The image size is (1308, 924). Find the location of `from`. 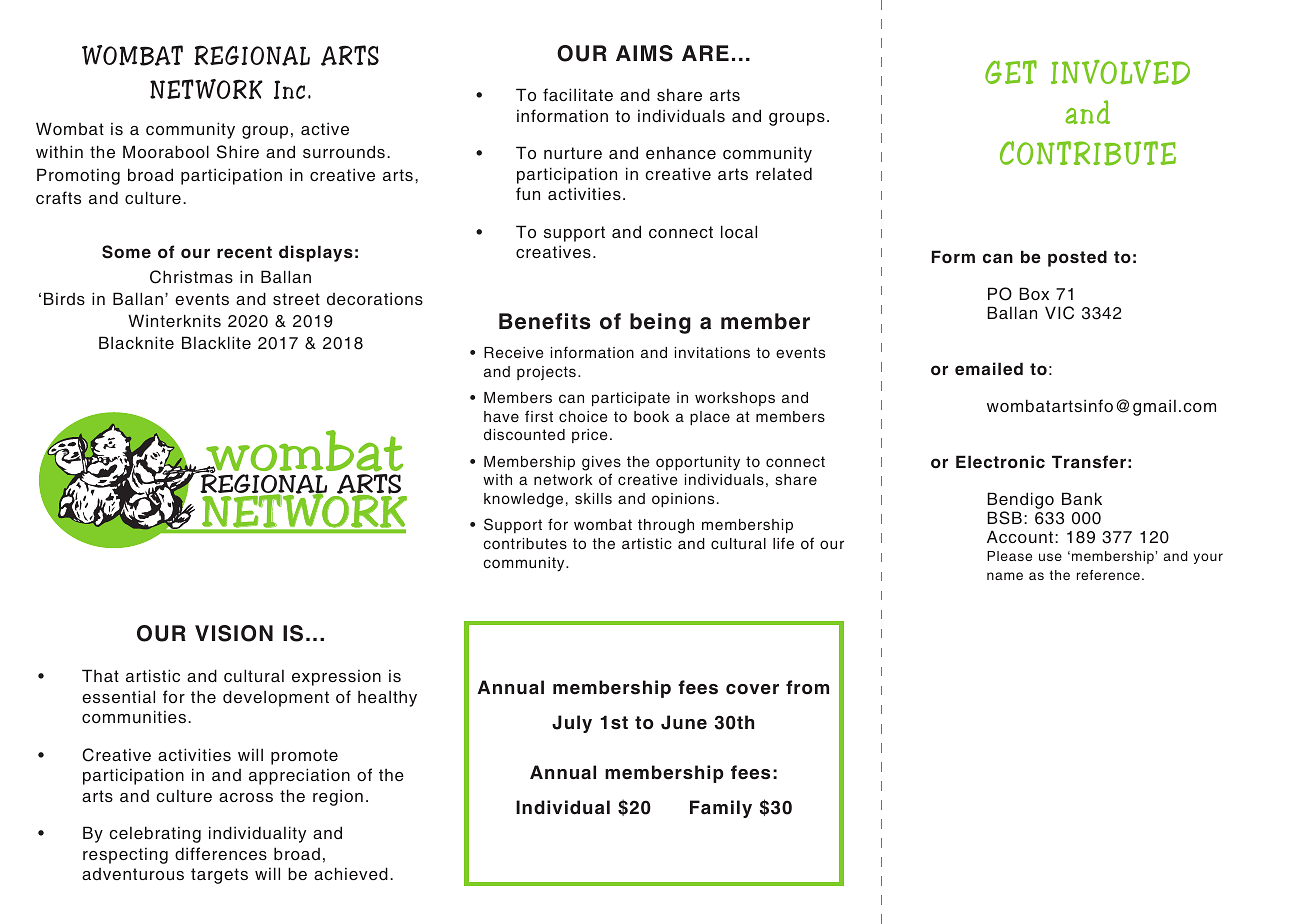

from is located at coordinates (807, 687).
